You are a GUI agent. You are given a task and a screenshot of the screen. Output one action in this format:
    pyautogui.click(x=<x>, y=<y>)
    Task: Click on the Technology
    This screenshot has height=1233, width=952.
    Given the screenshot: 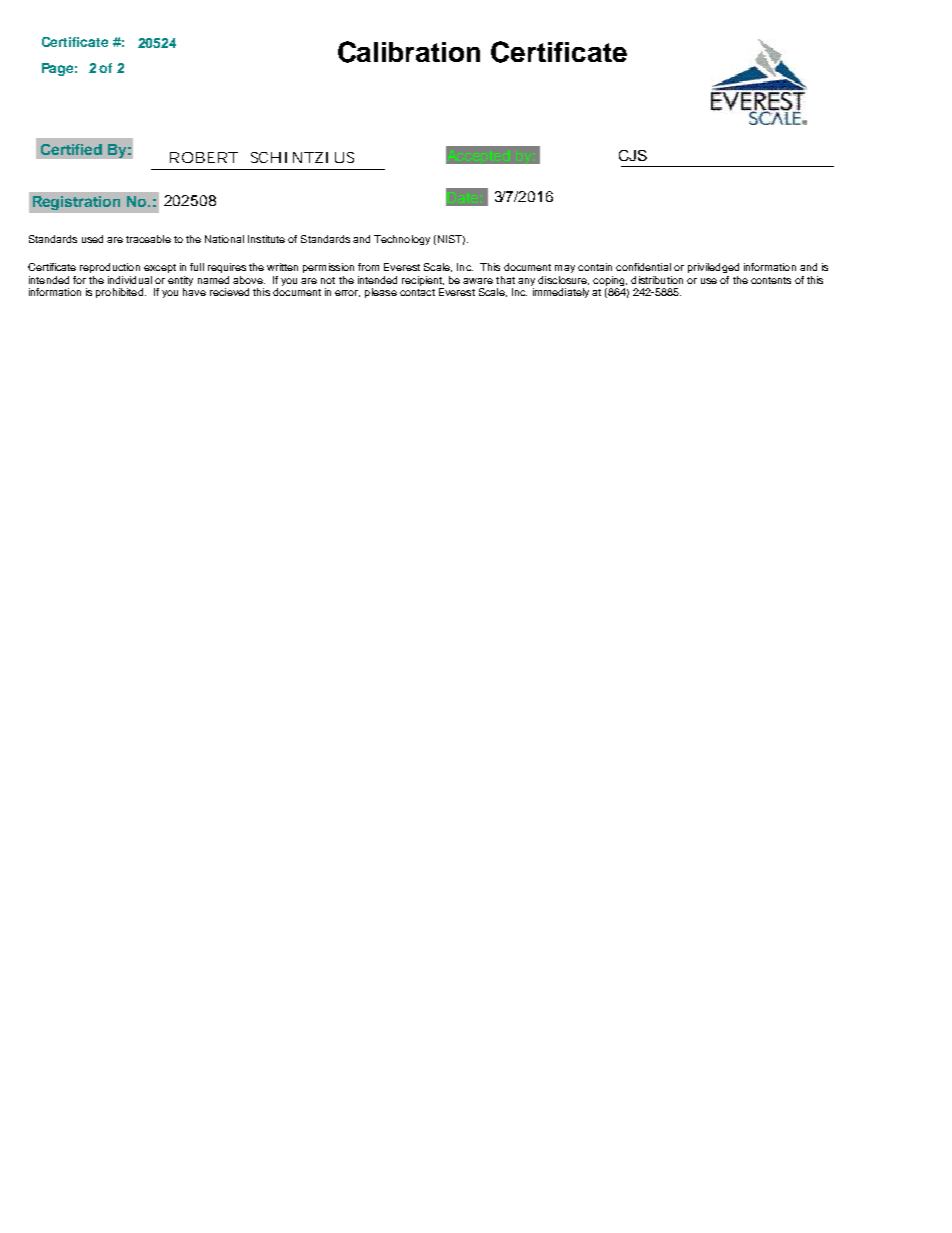 What is the action you would take?
    pyautogui.click(x=402, y=240)
